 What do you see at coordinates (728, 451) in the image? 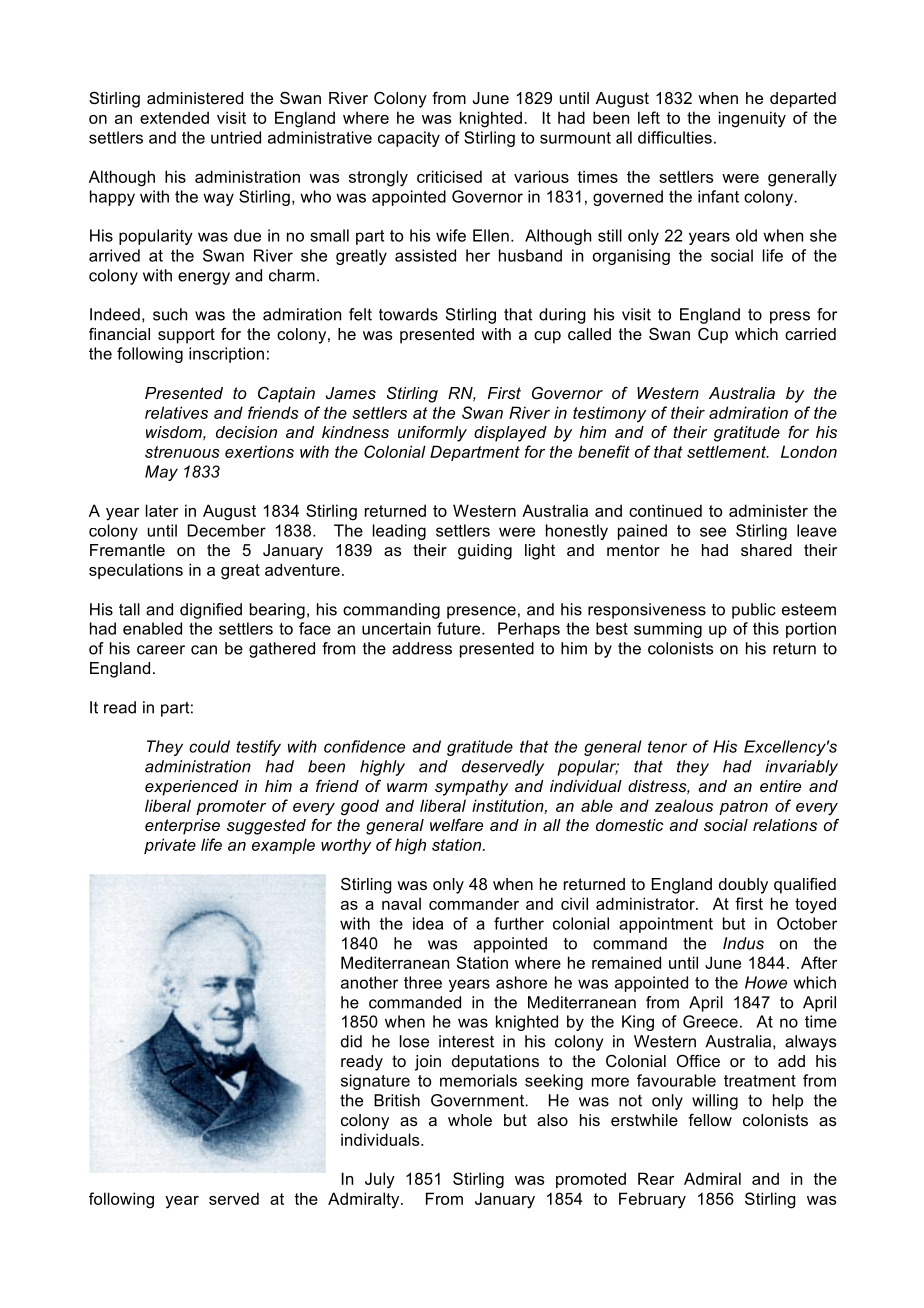
I see `settlement` at bounding box center [728, 451].
